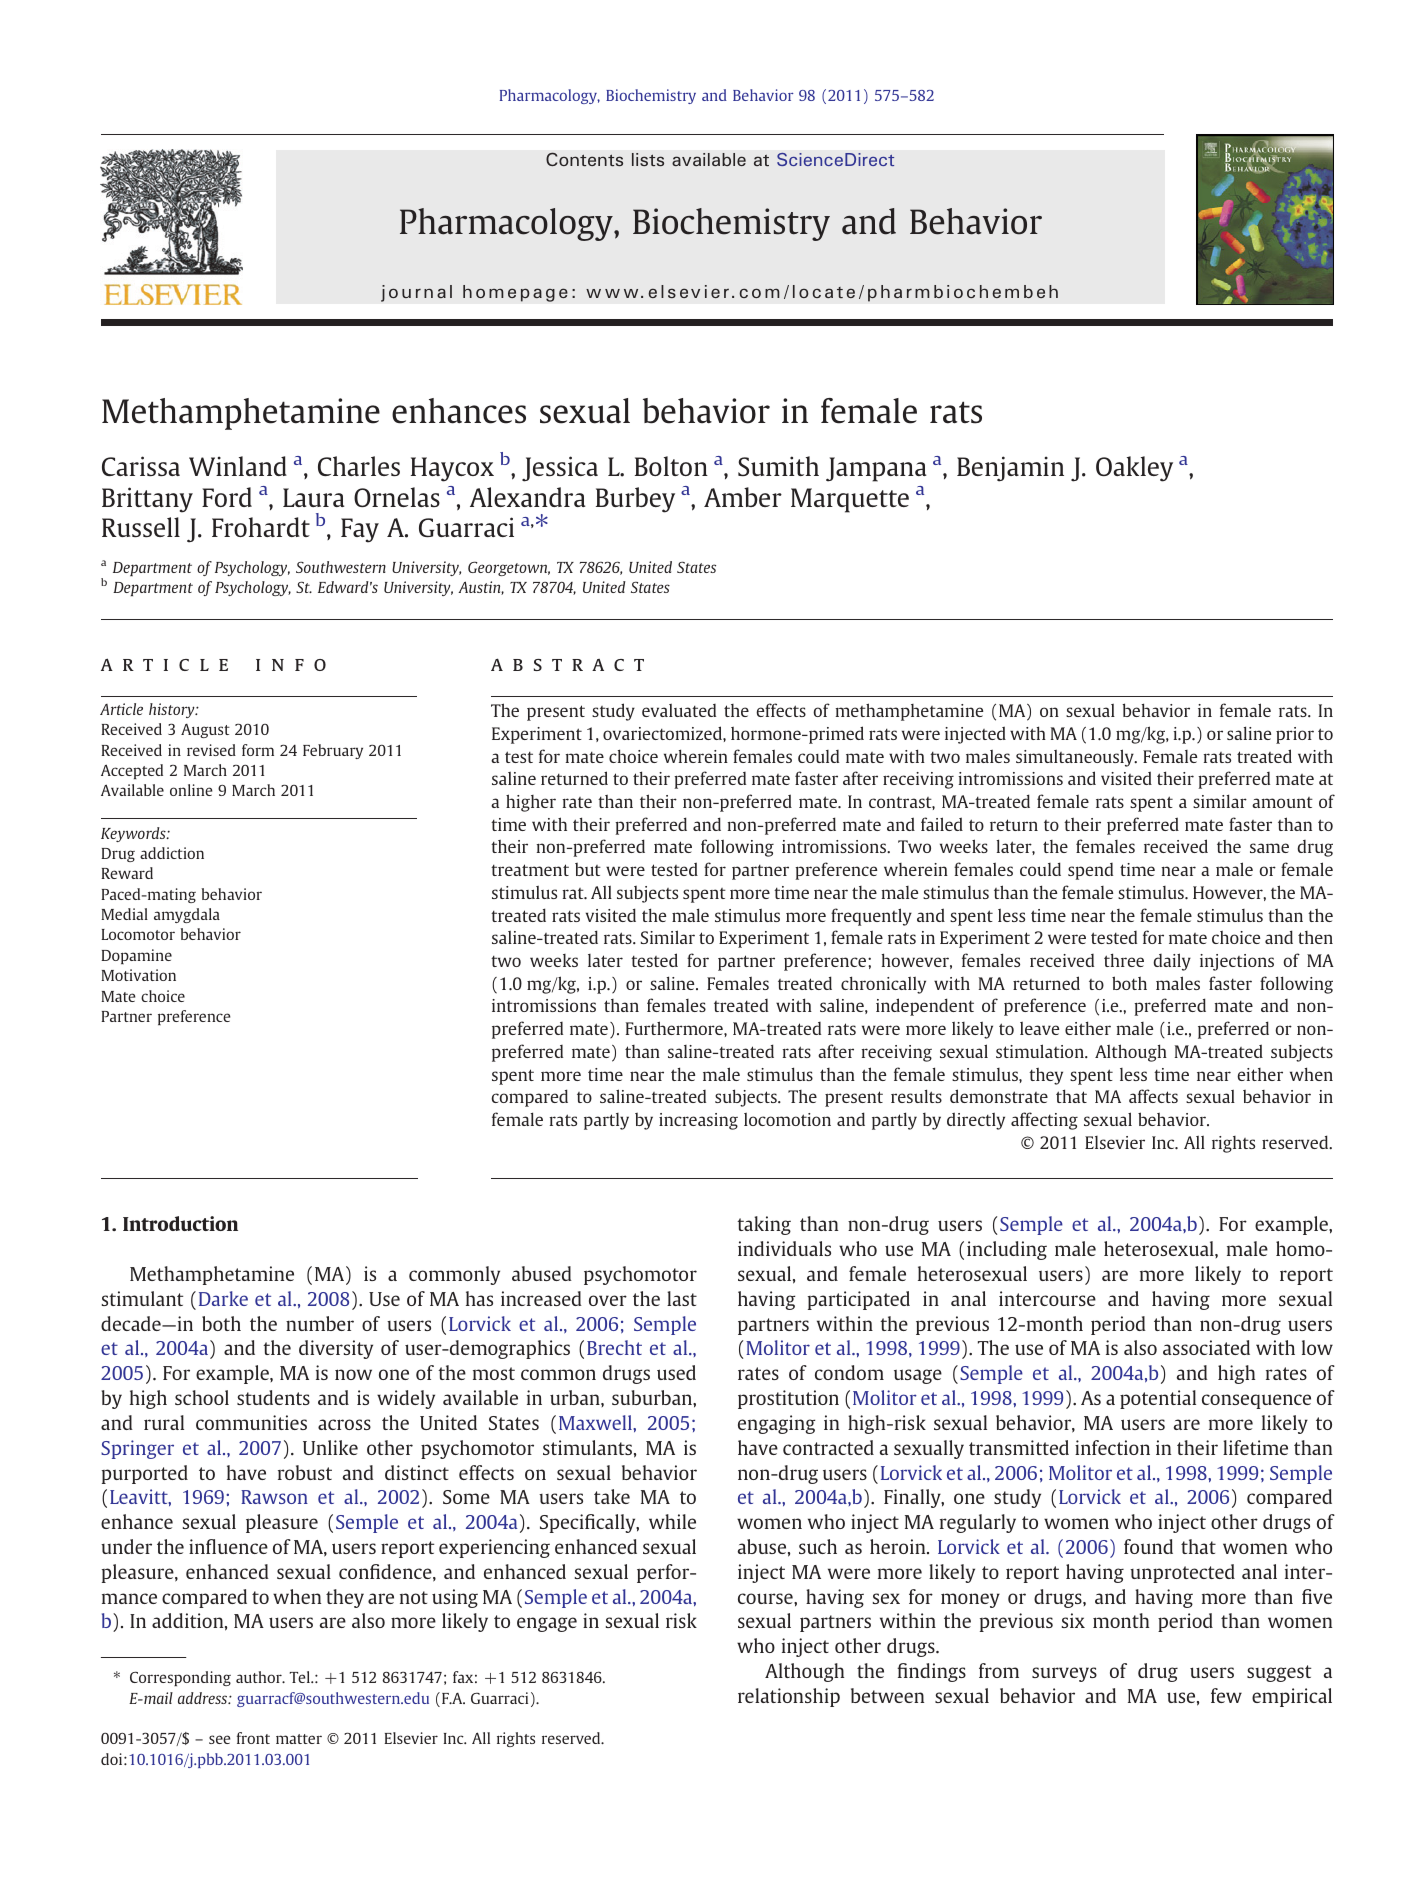  What do you see at coordinates (187, 915) in the image?
I see `amygdala` at bounding box center [187, 915].
